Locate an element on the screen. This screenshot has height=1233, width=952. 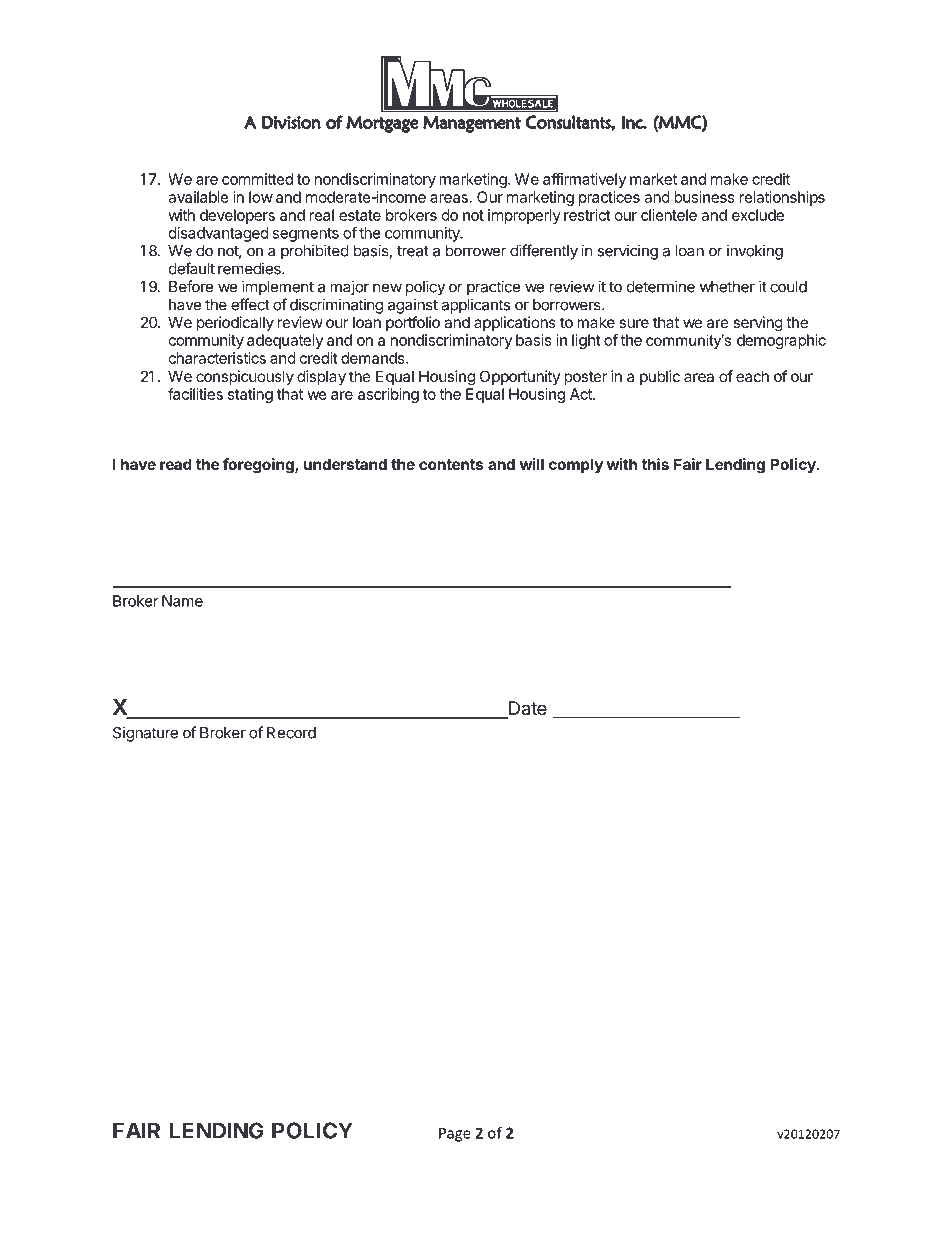
business is located at coordinates (704, 197).
